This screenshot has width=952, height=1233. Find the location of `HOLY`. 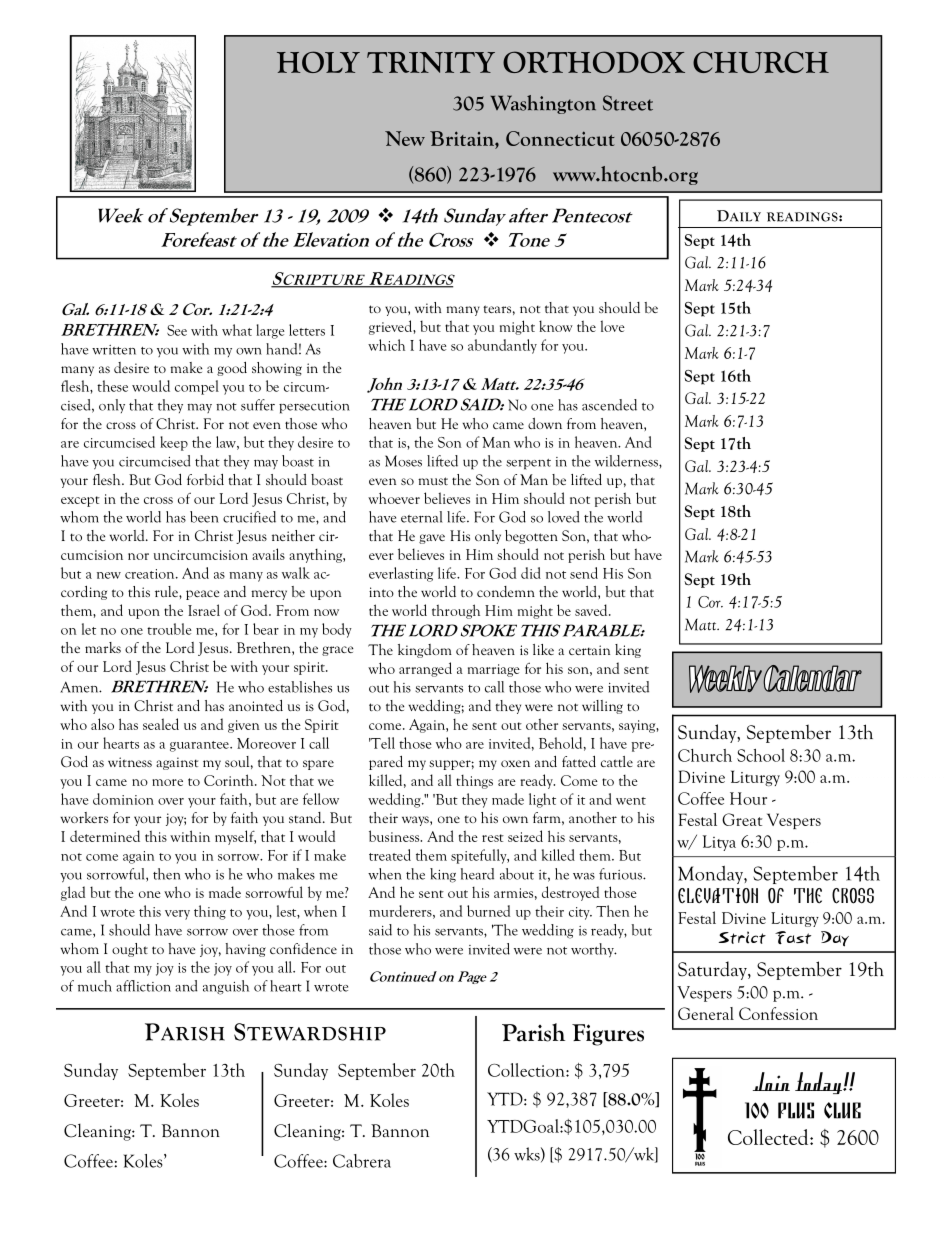

HOLY is located at coordinates (318, 62).
